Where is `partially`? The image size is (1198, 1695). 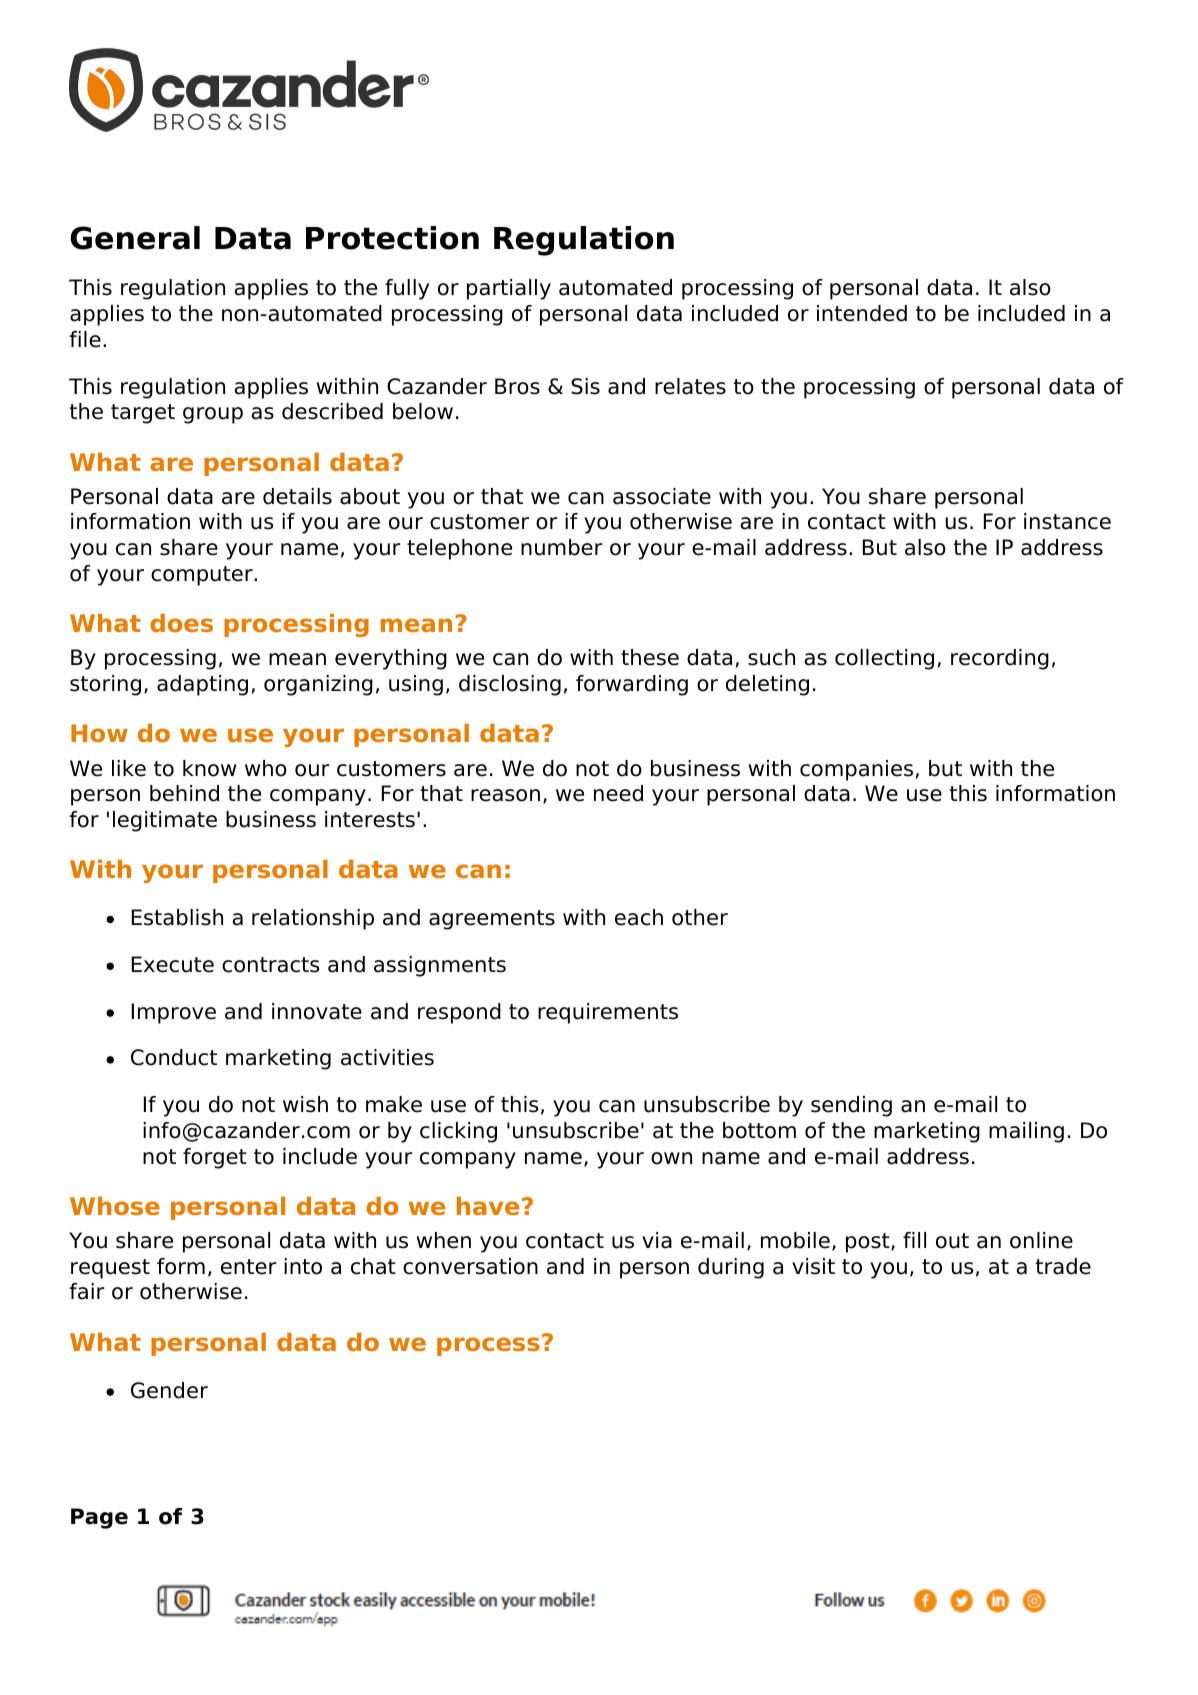 partially is located at coordinates (509, 289).
